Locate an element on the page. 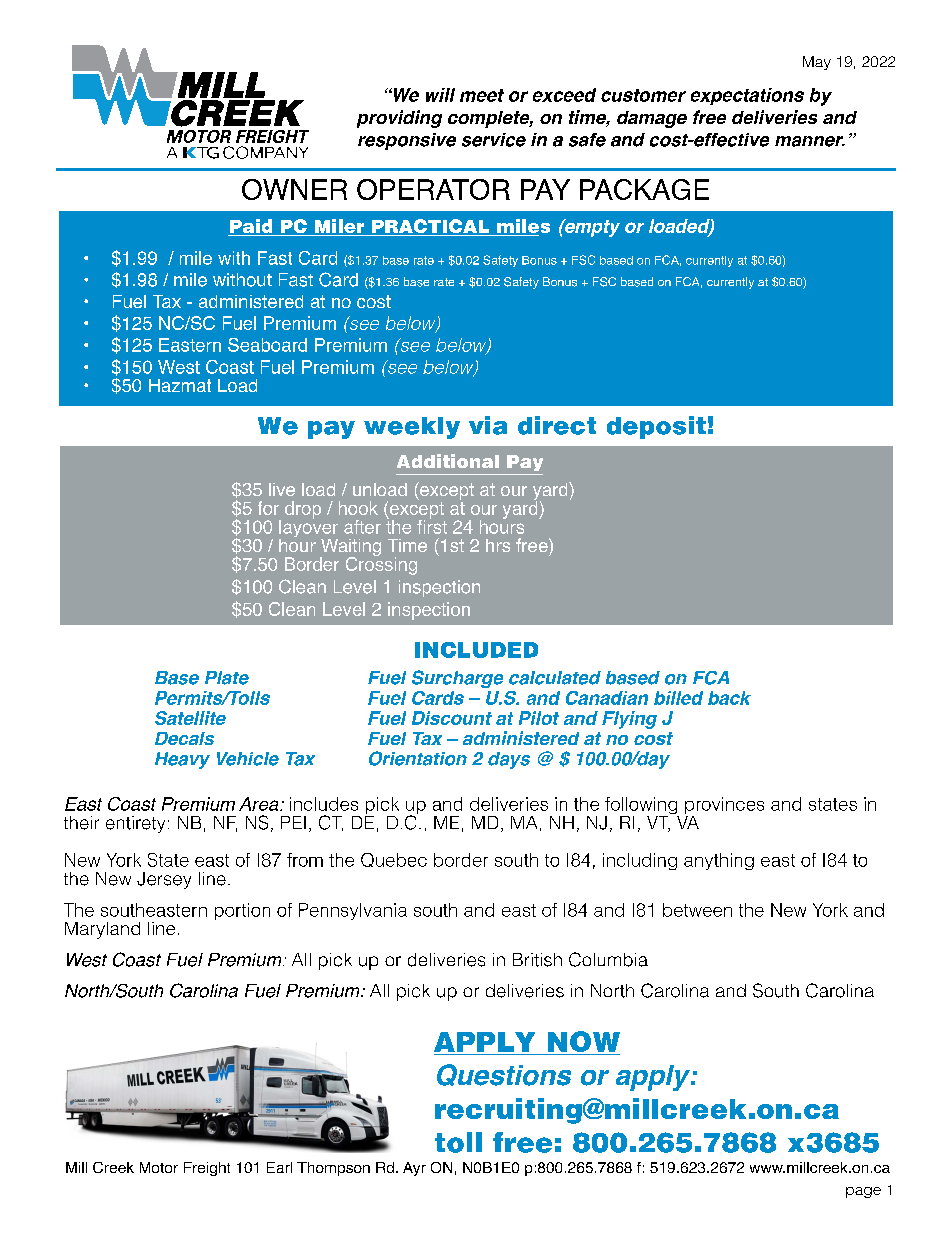 This page has height=1233, width=952. Jersey is located at coordinates (164, 880).
